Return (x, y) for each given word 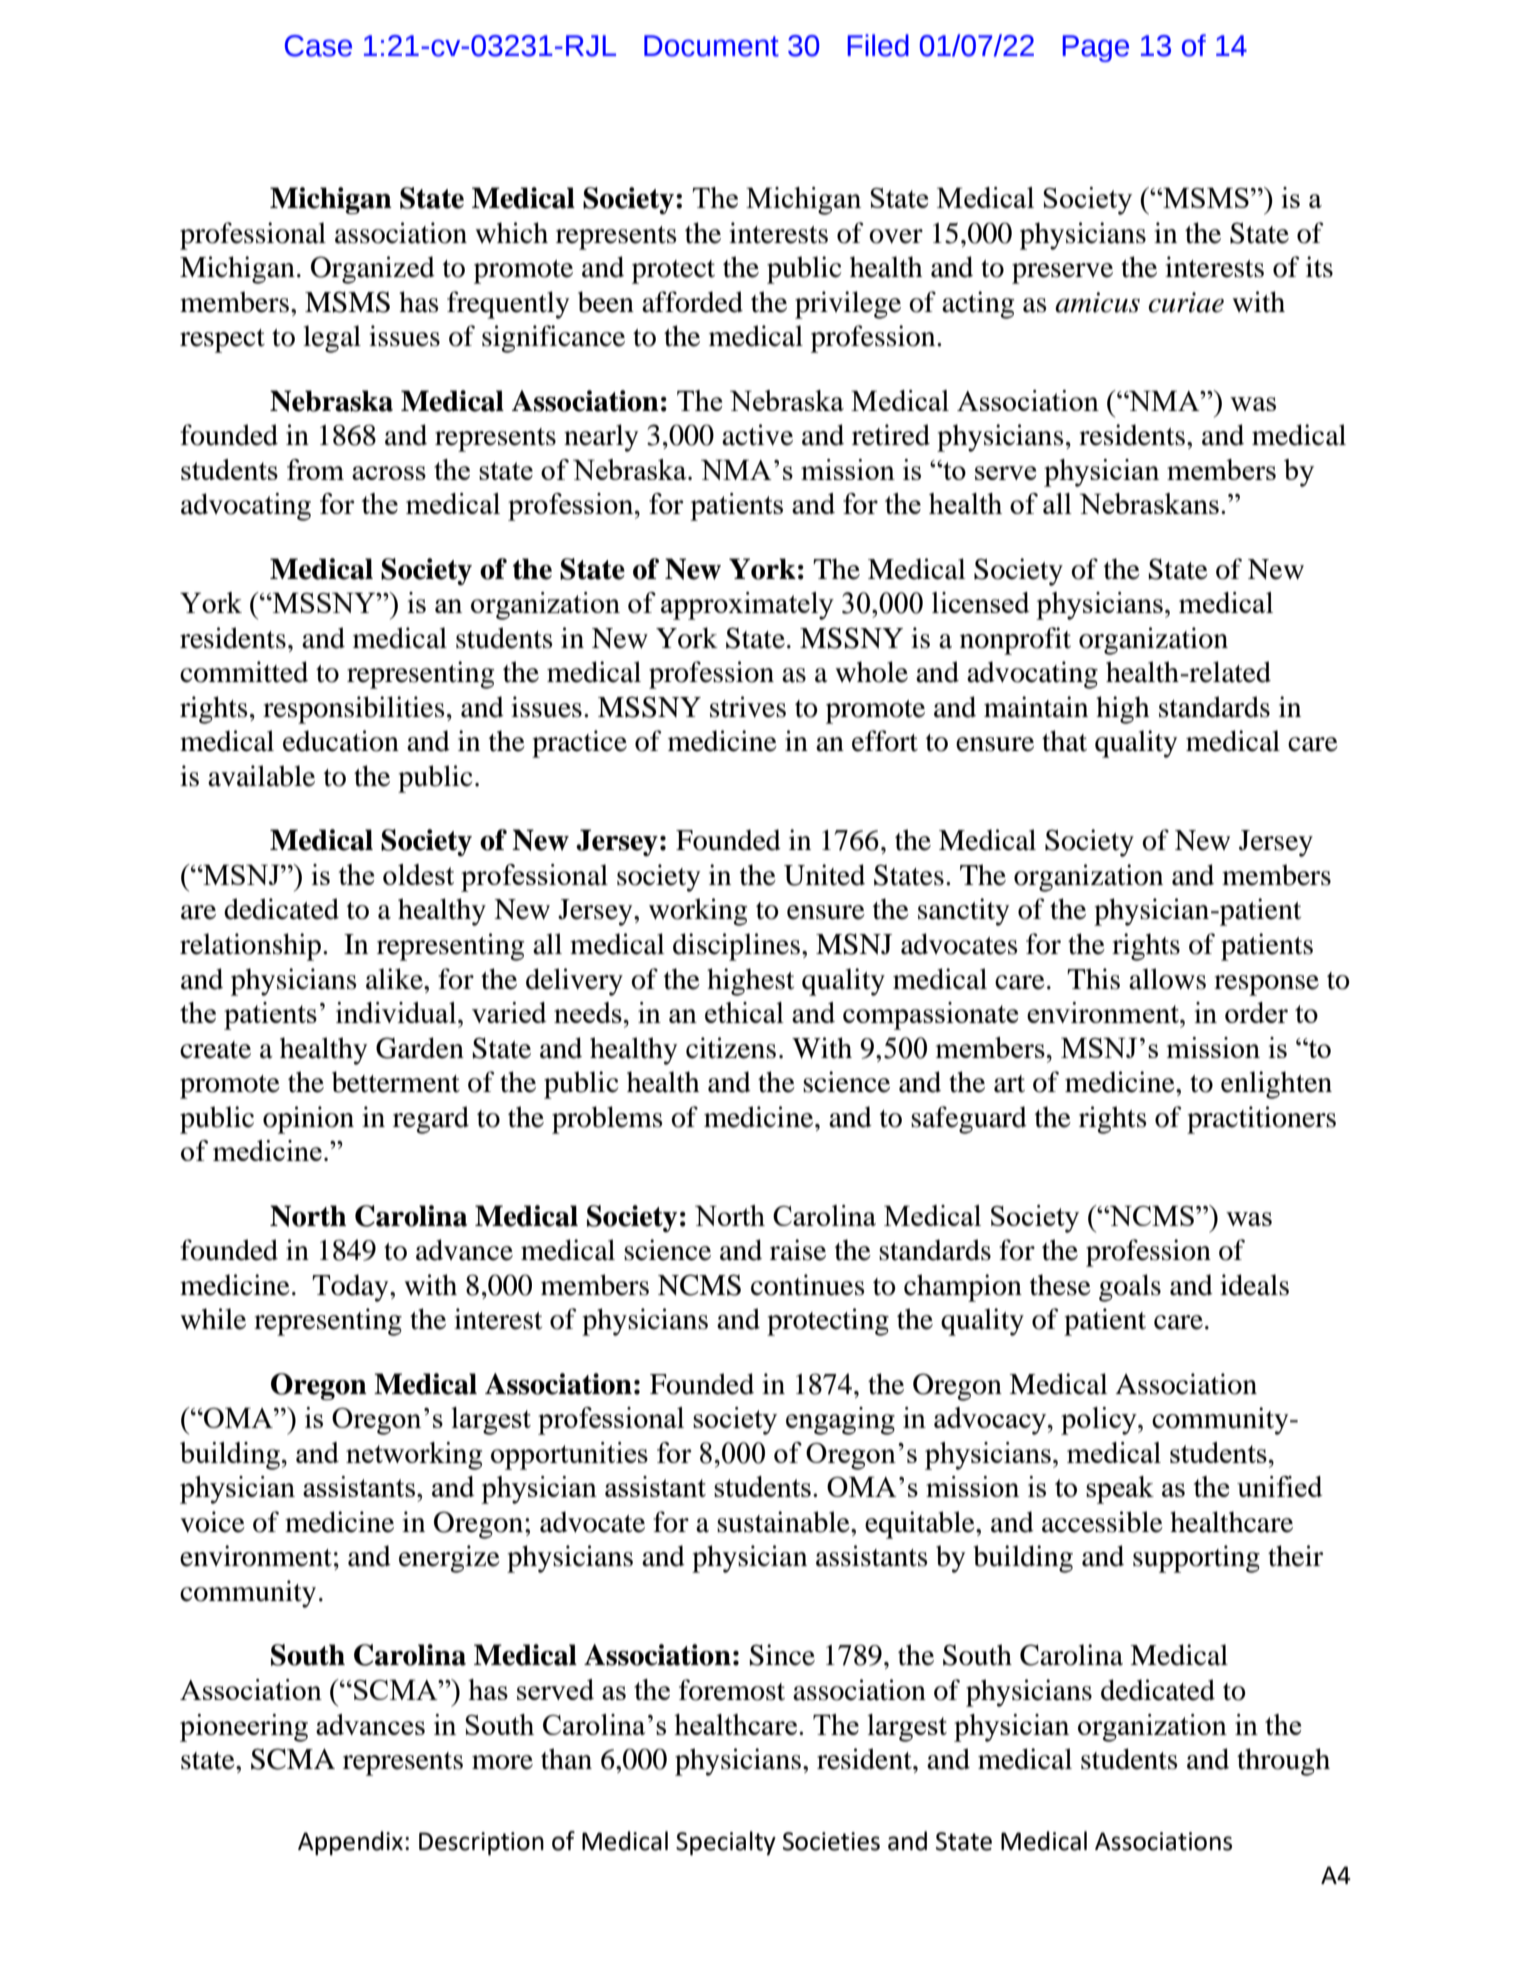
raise (798, 1250)
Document (711, 46)
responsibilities (354, 710)
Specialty (726, 1843)
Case (318, 46)
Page (1095, 48)
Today (351, 1288)
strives (748, 707)
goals (1130, 1288)
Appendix (350, 1843)
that (1064, 741)
